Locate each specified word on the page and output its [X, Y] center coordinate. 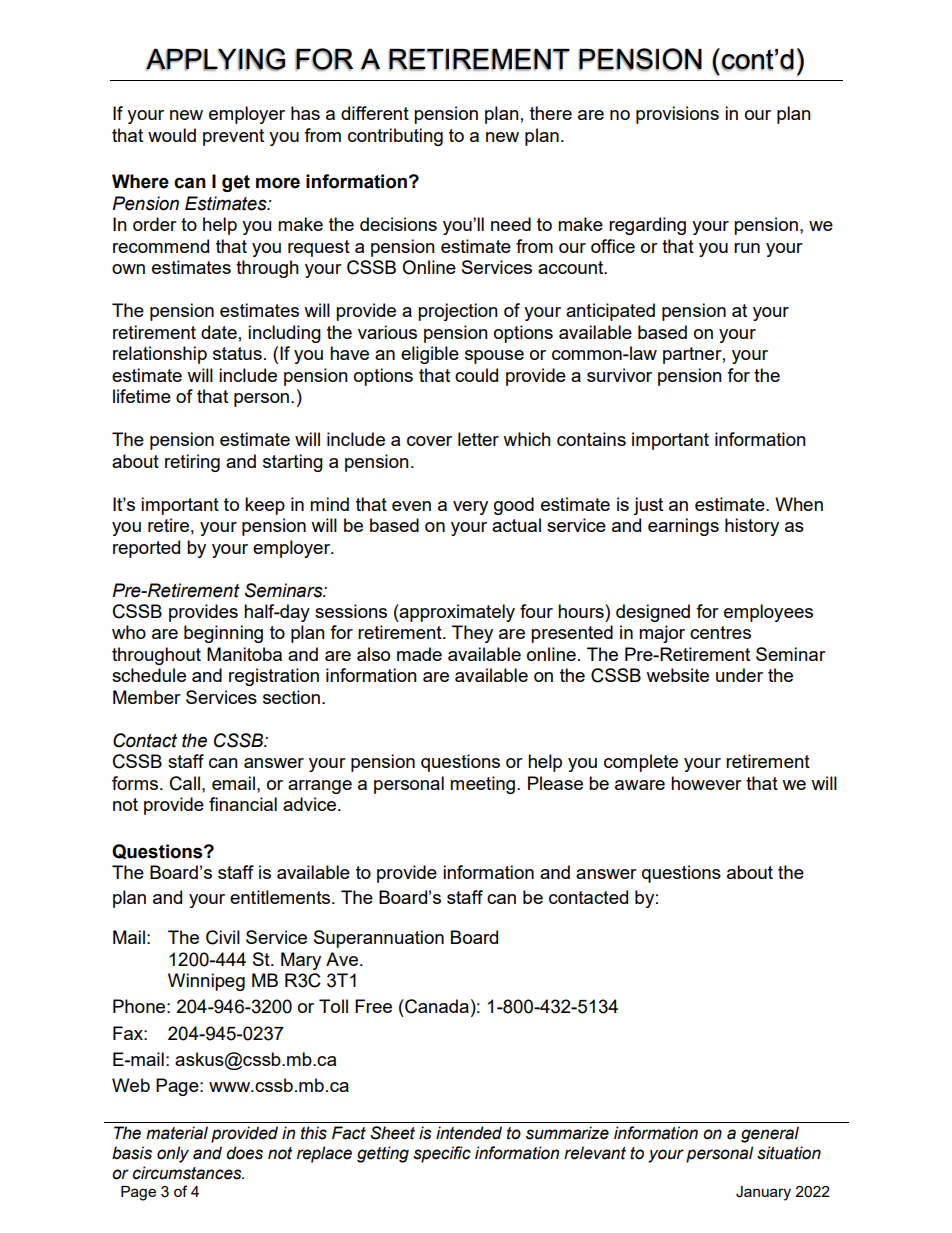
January [763, 1193]
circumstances [188, 1173]
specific [442, 1154]
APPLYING [215, 59]
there [551, 113]
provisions [677, 115]
